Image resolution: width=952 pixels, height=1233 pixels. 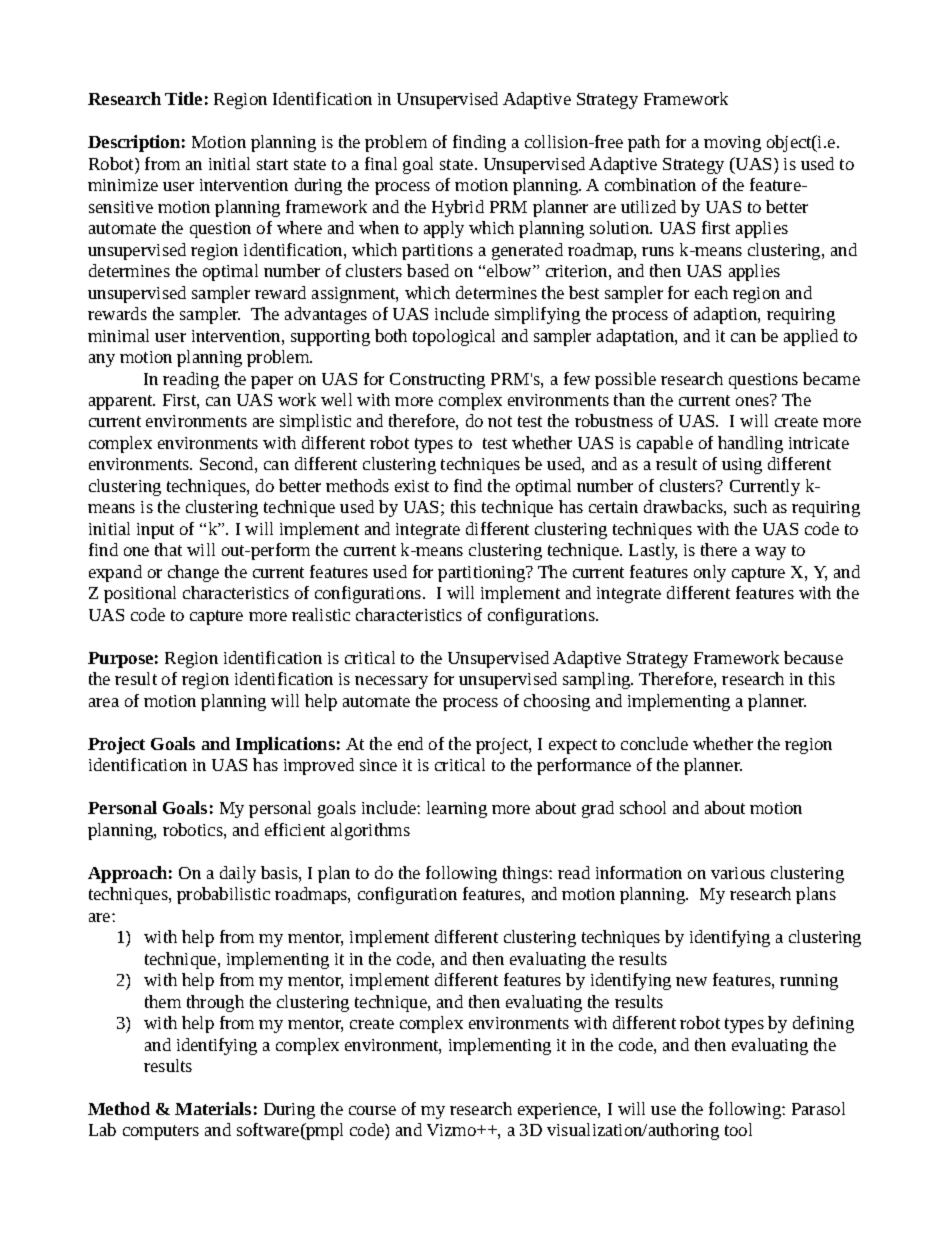 I want to click on daily, so click(x=238, y=874).
